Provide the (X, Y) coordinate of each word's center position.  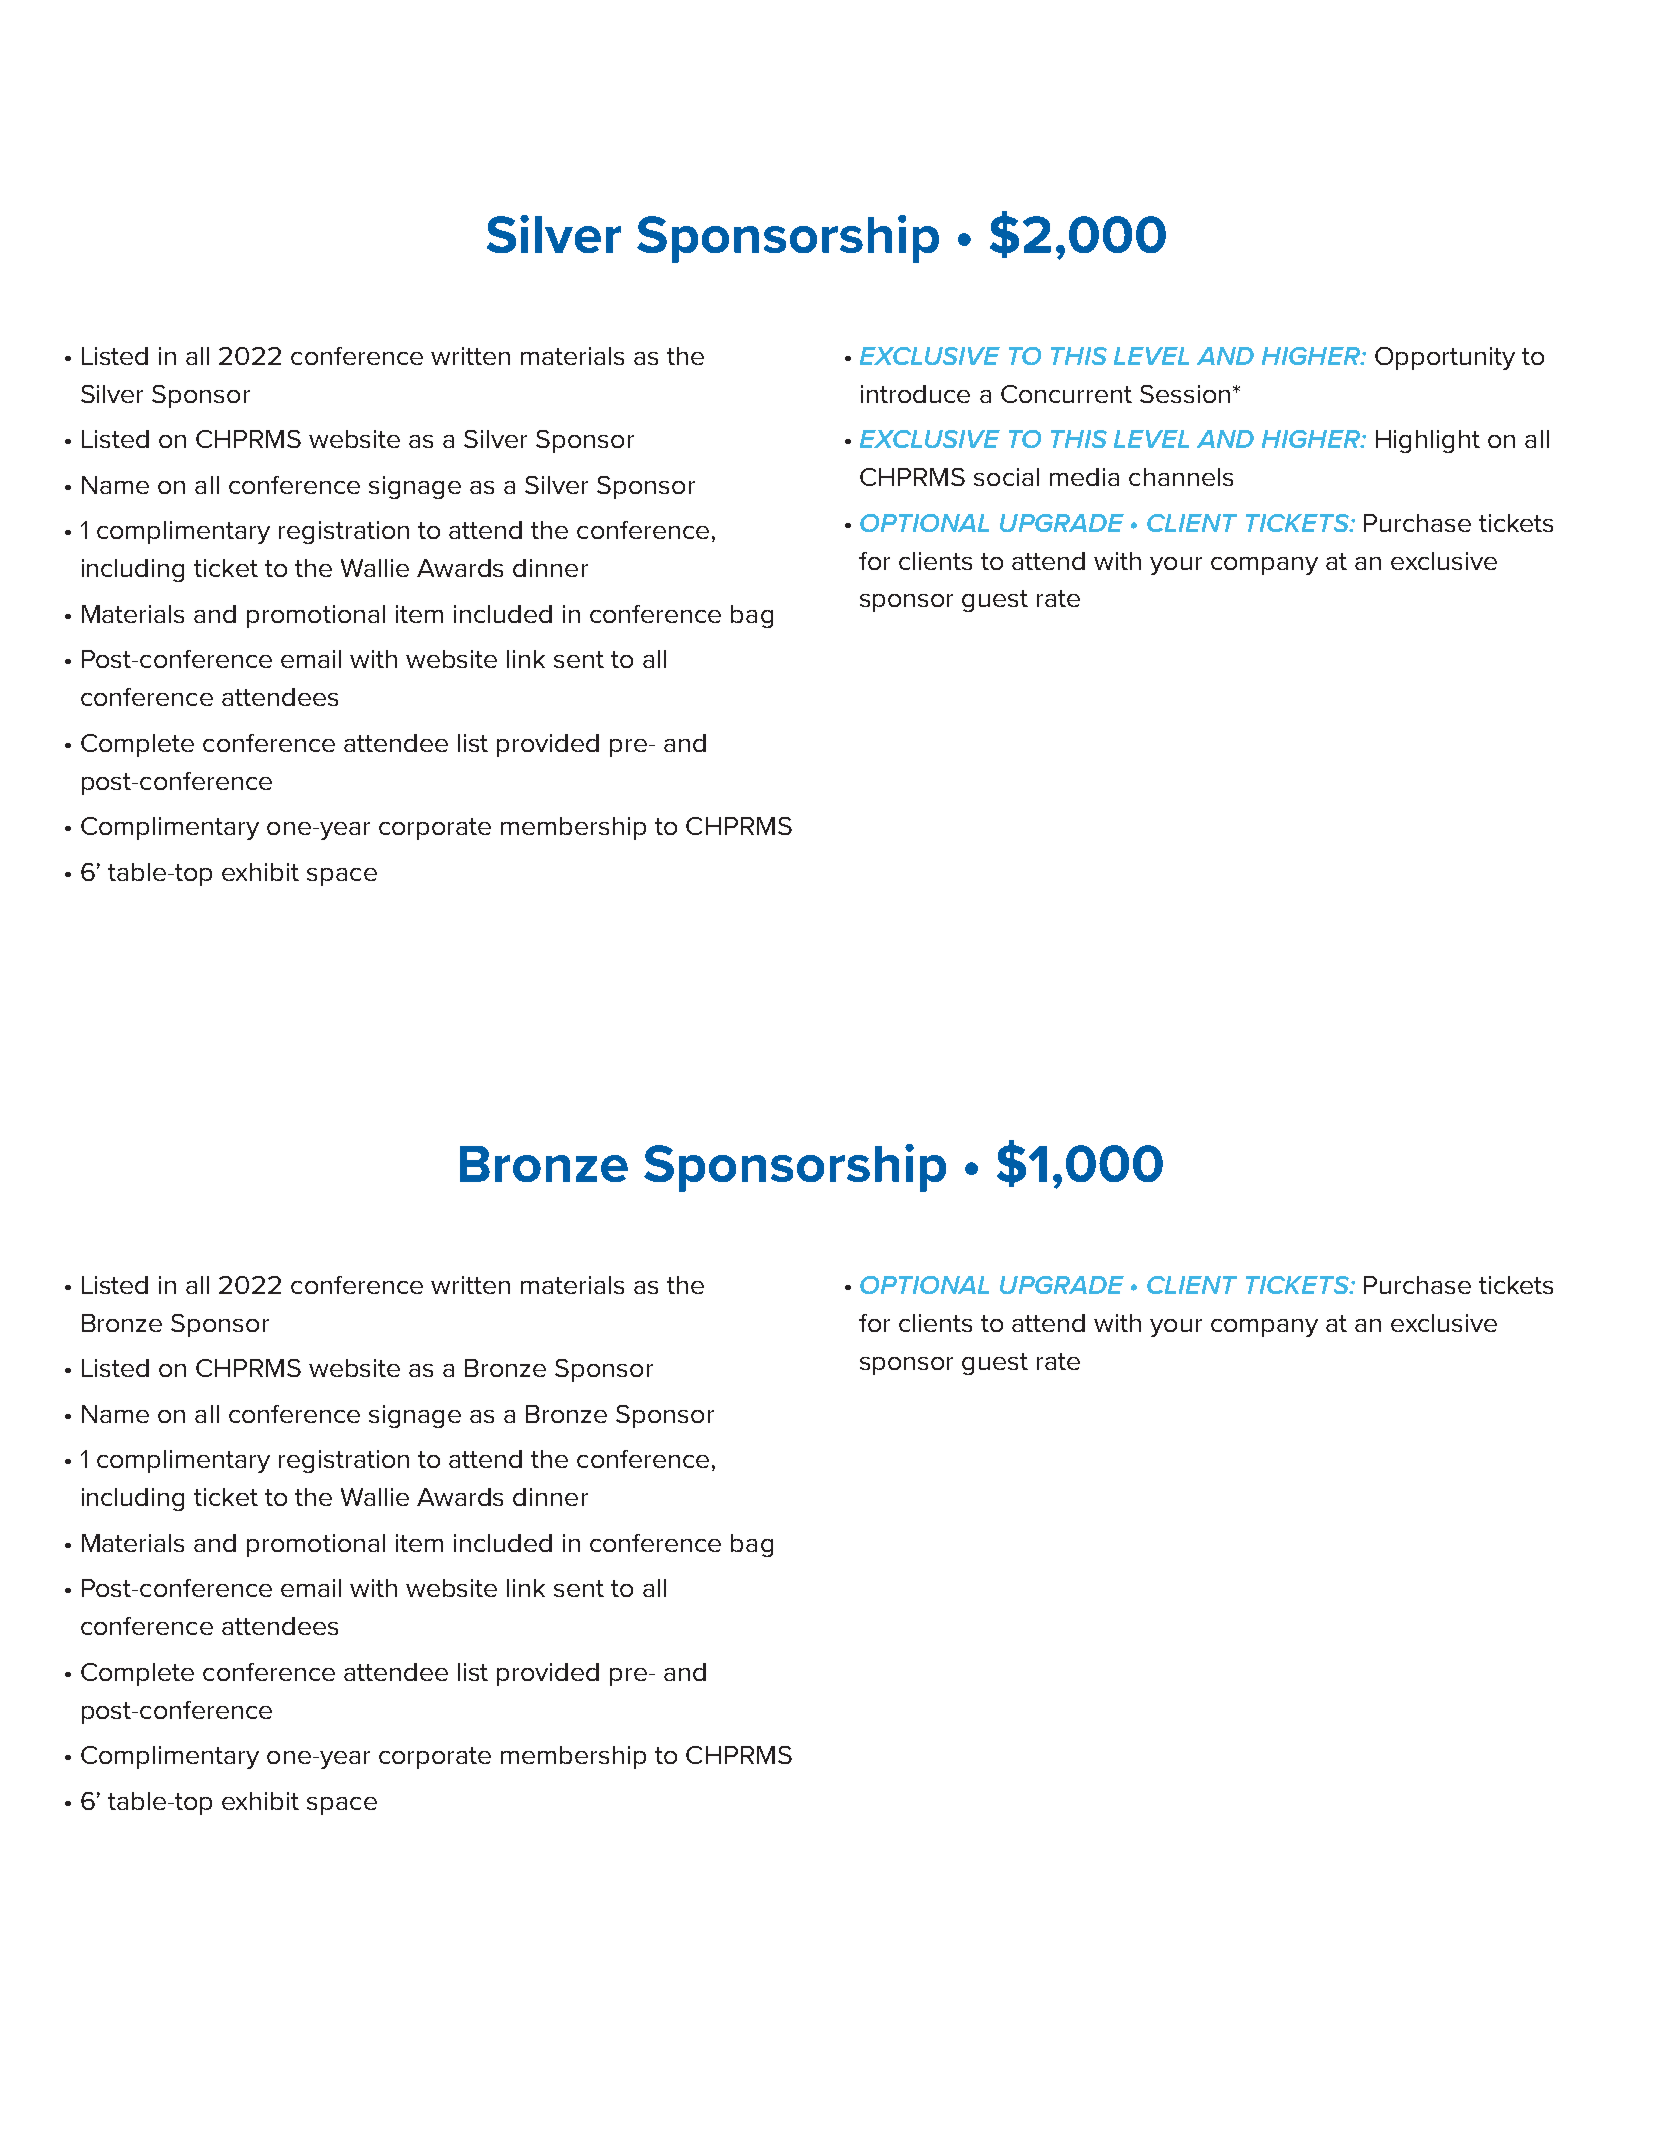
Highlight (1428, 441)
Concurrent (1066, 394)
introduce (915, 394)
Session (1185, 394)
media (1084, 477)
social (1006, 477)
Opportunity (1445, 358)
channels (1181, 477)
